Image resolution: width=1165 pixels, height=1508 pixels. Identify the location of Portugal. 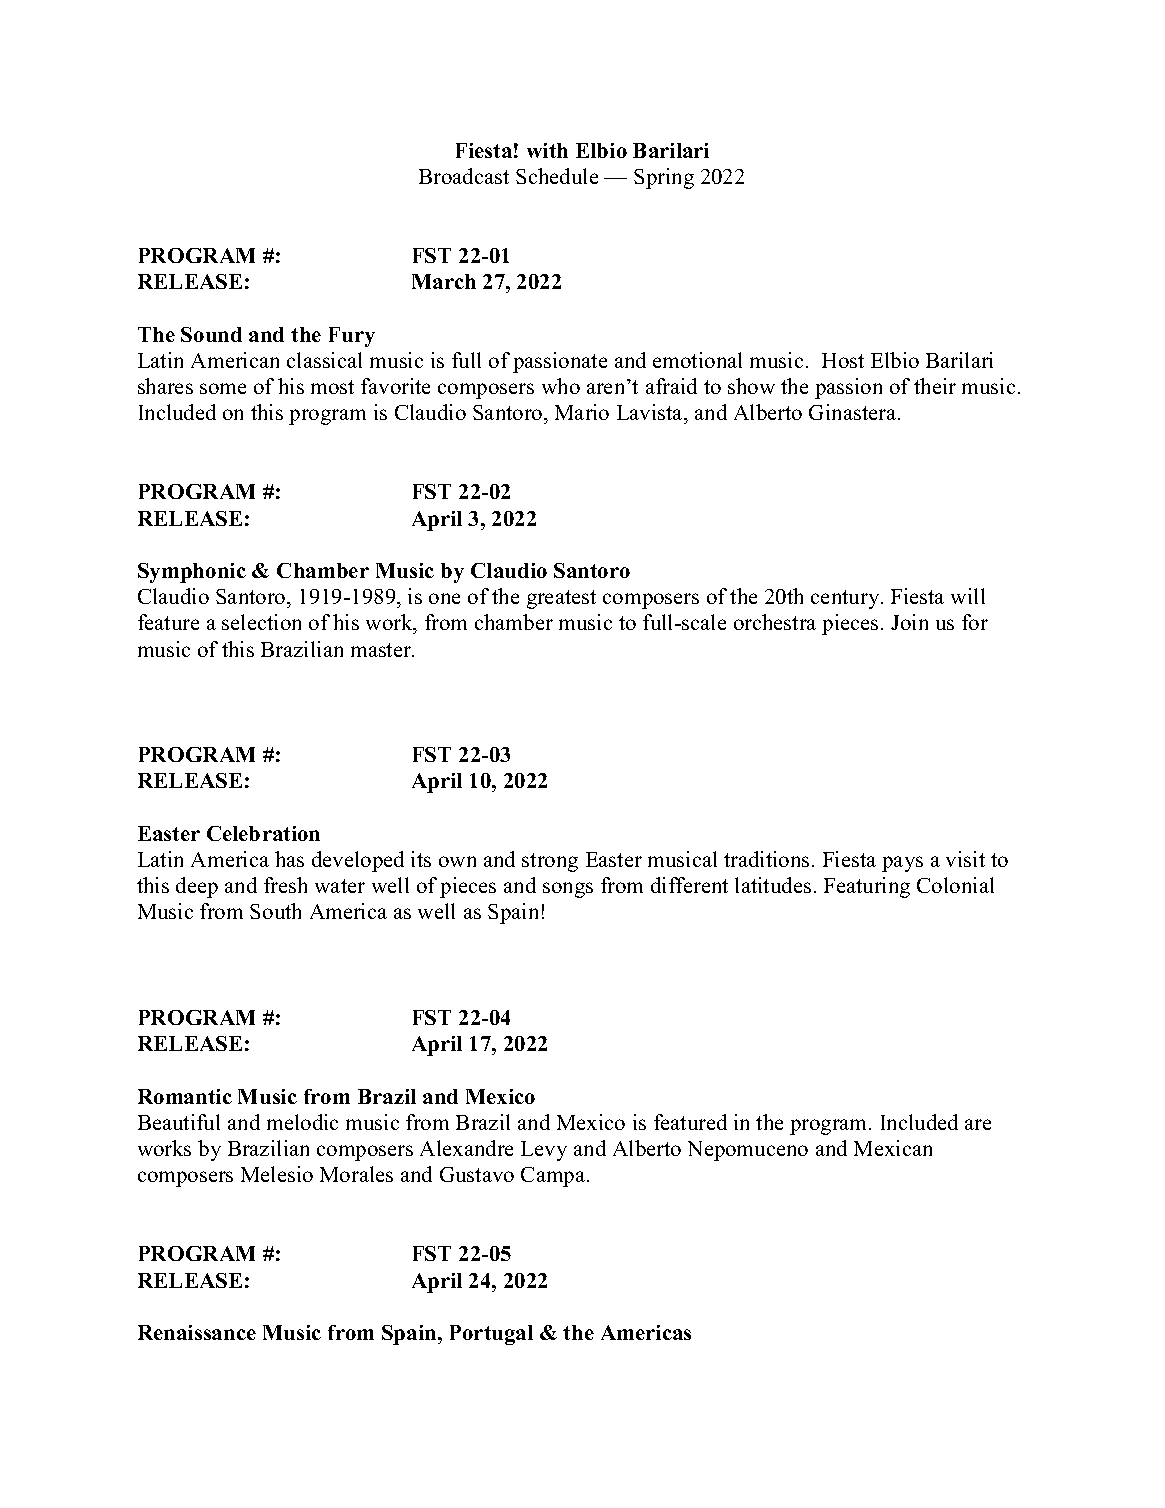
(491, 1335).
